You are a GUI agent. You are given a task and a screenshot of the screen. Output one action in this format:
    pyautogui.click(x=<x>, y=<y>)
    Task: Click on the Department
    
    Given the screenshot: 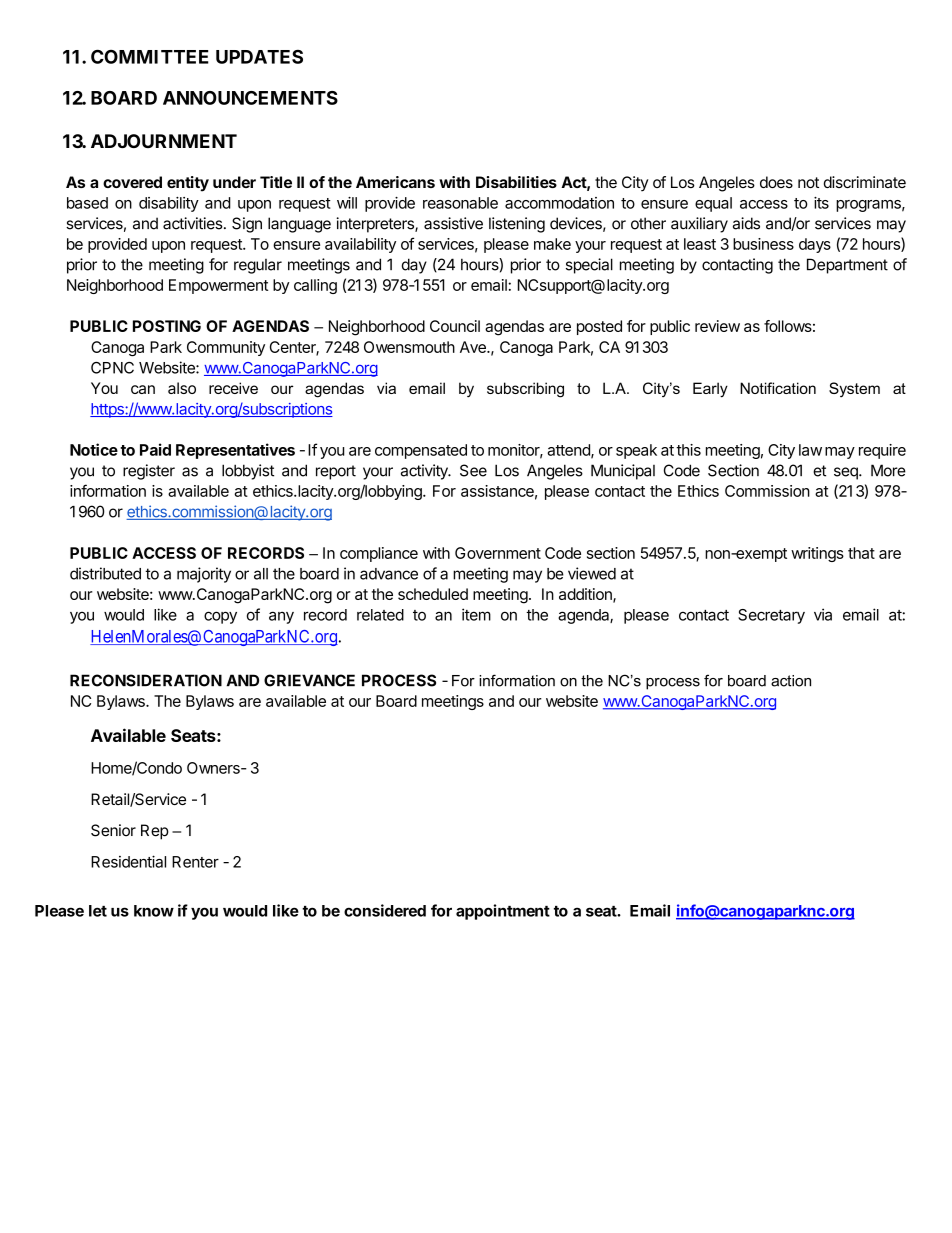 What is the action you would take?
    pyautogui.click(x=847, y=266)
